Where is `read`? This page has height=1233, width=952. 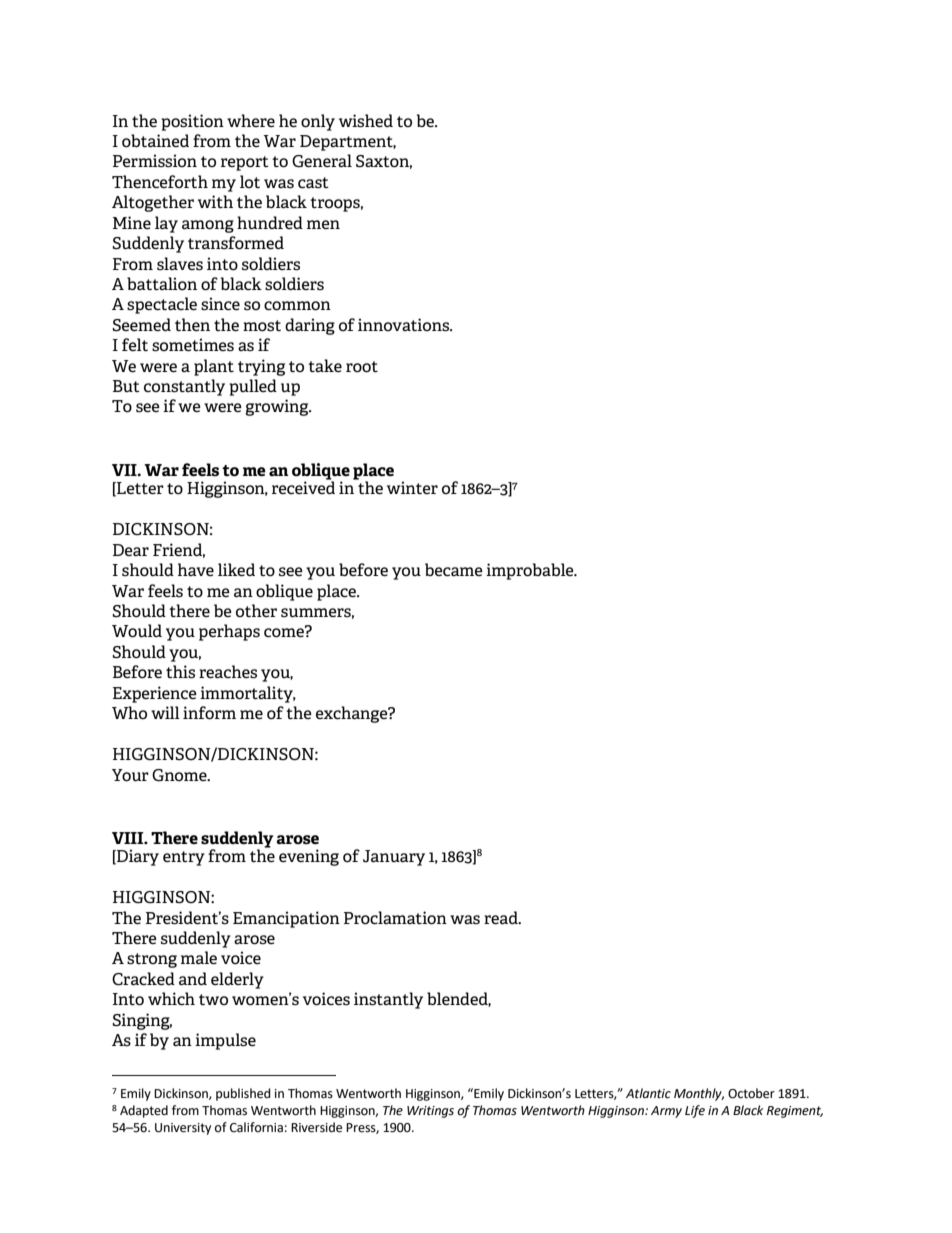
read is located at coordinates (502, 918).
